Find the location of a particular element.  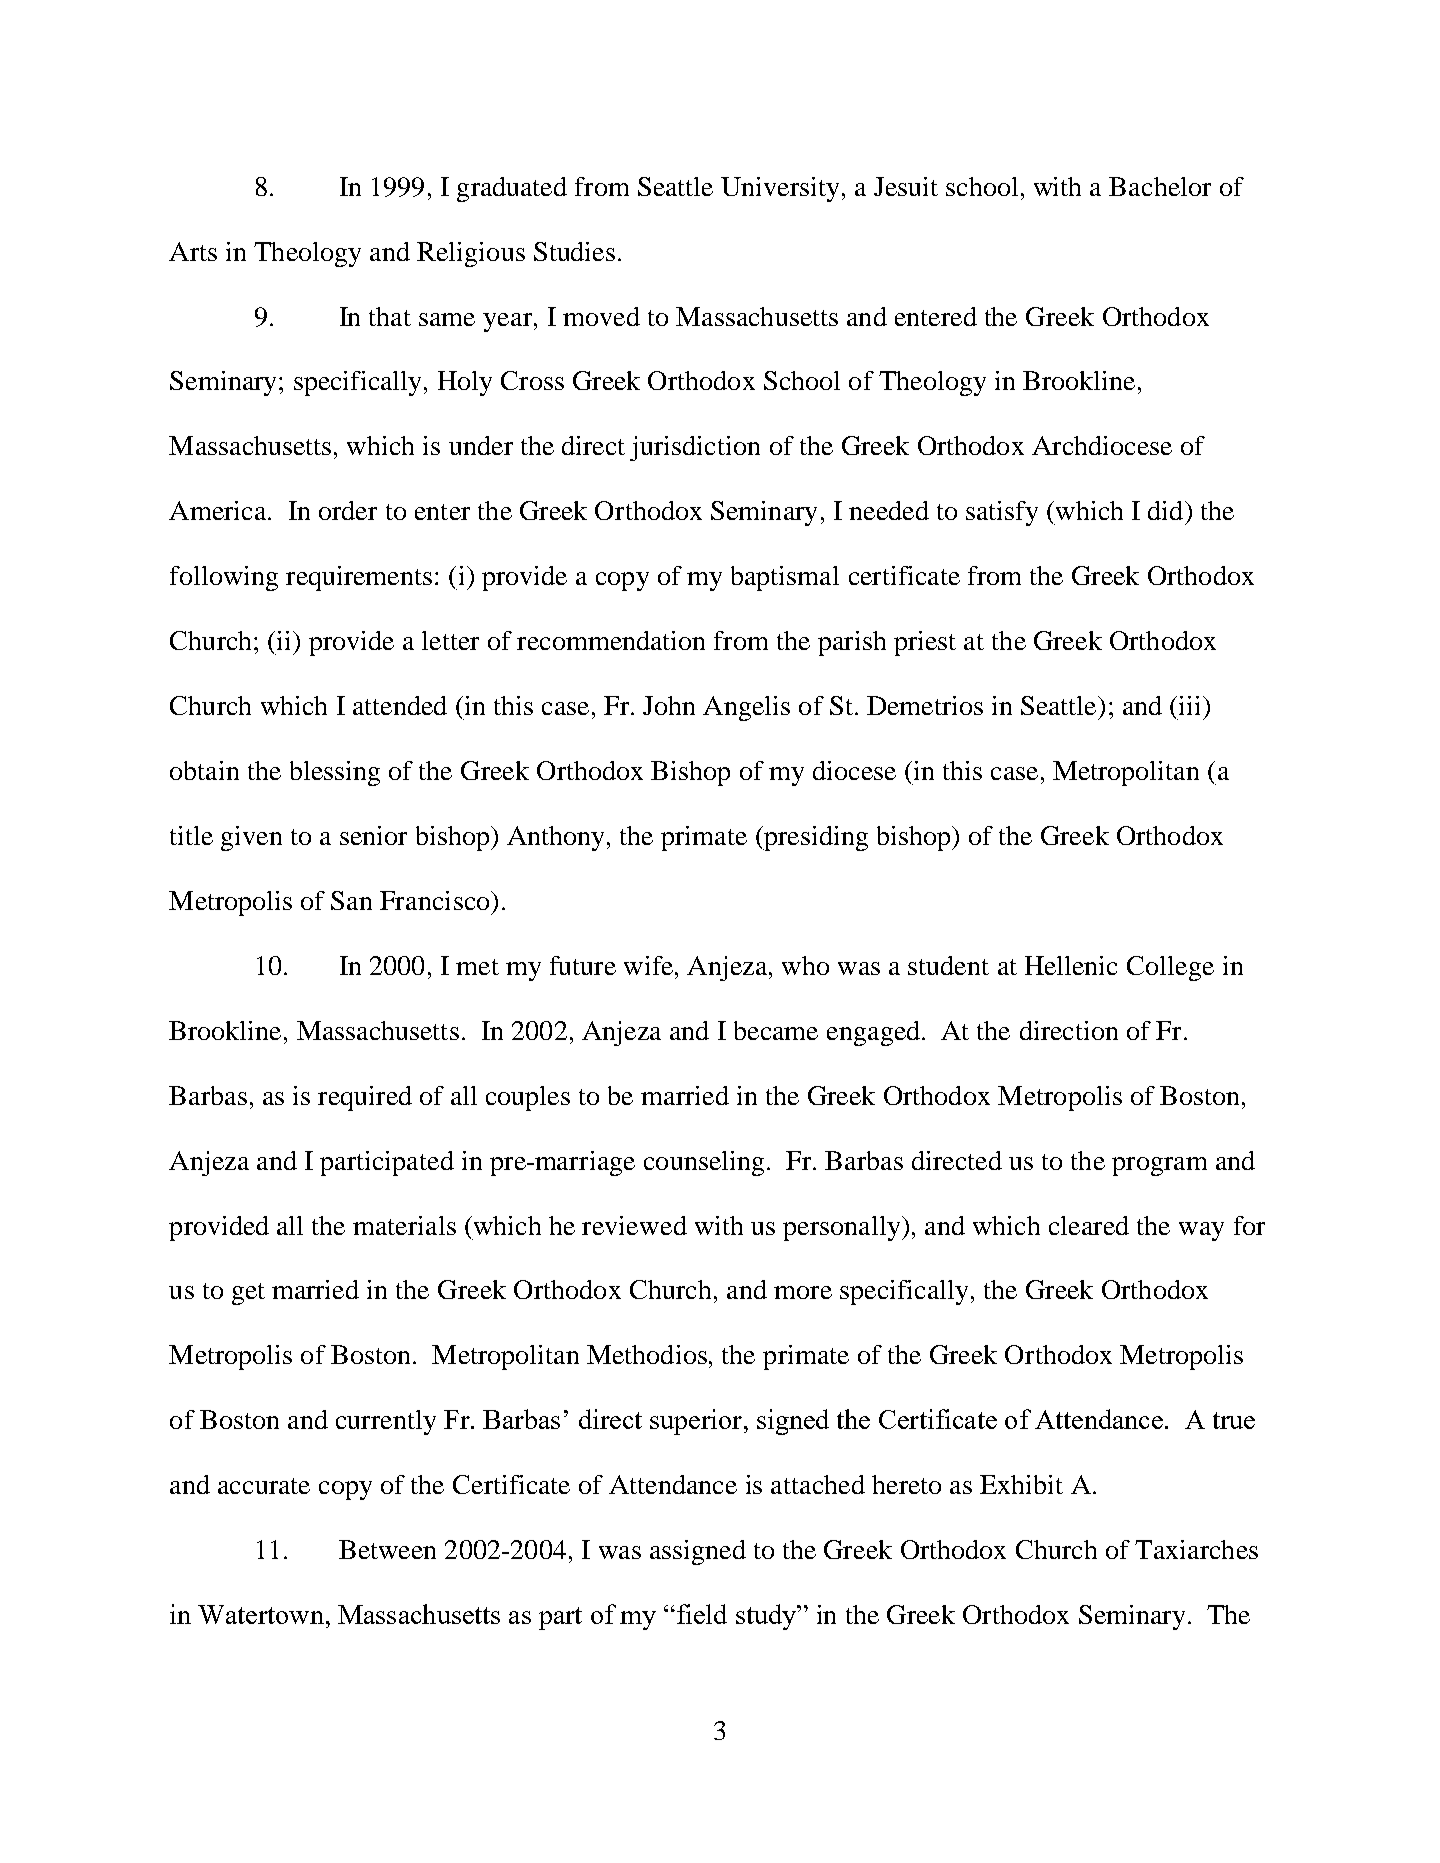

reviewed is located at coordinates (634, 1225).
